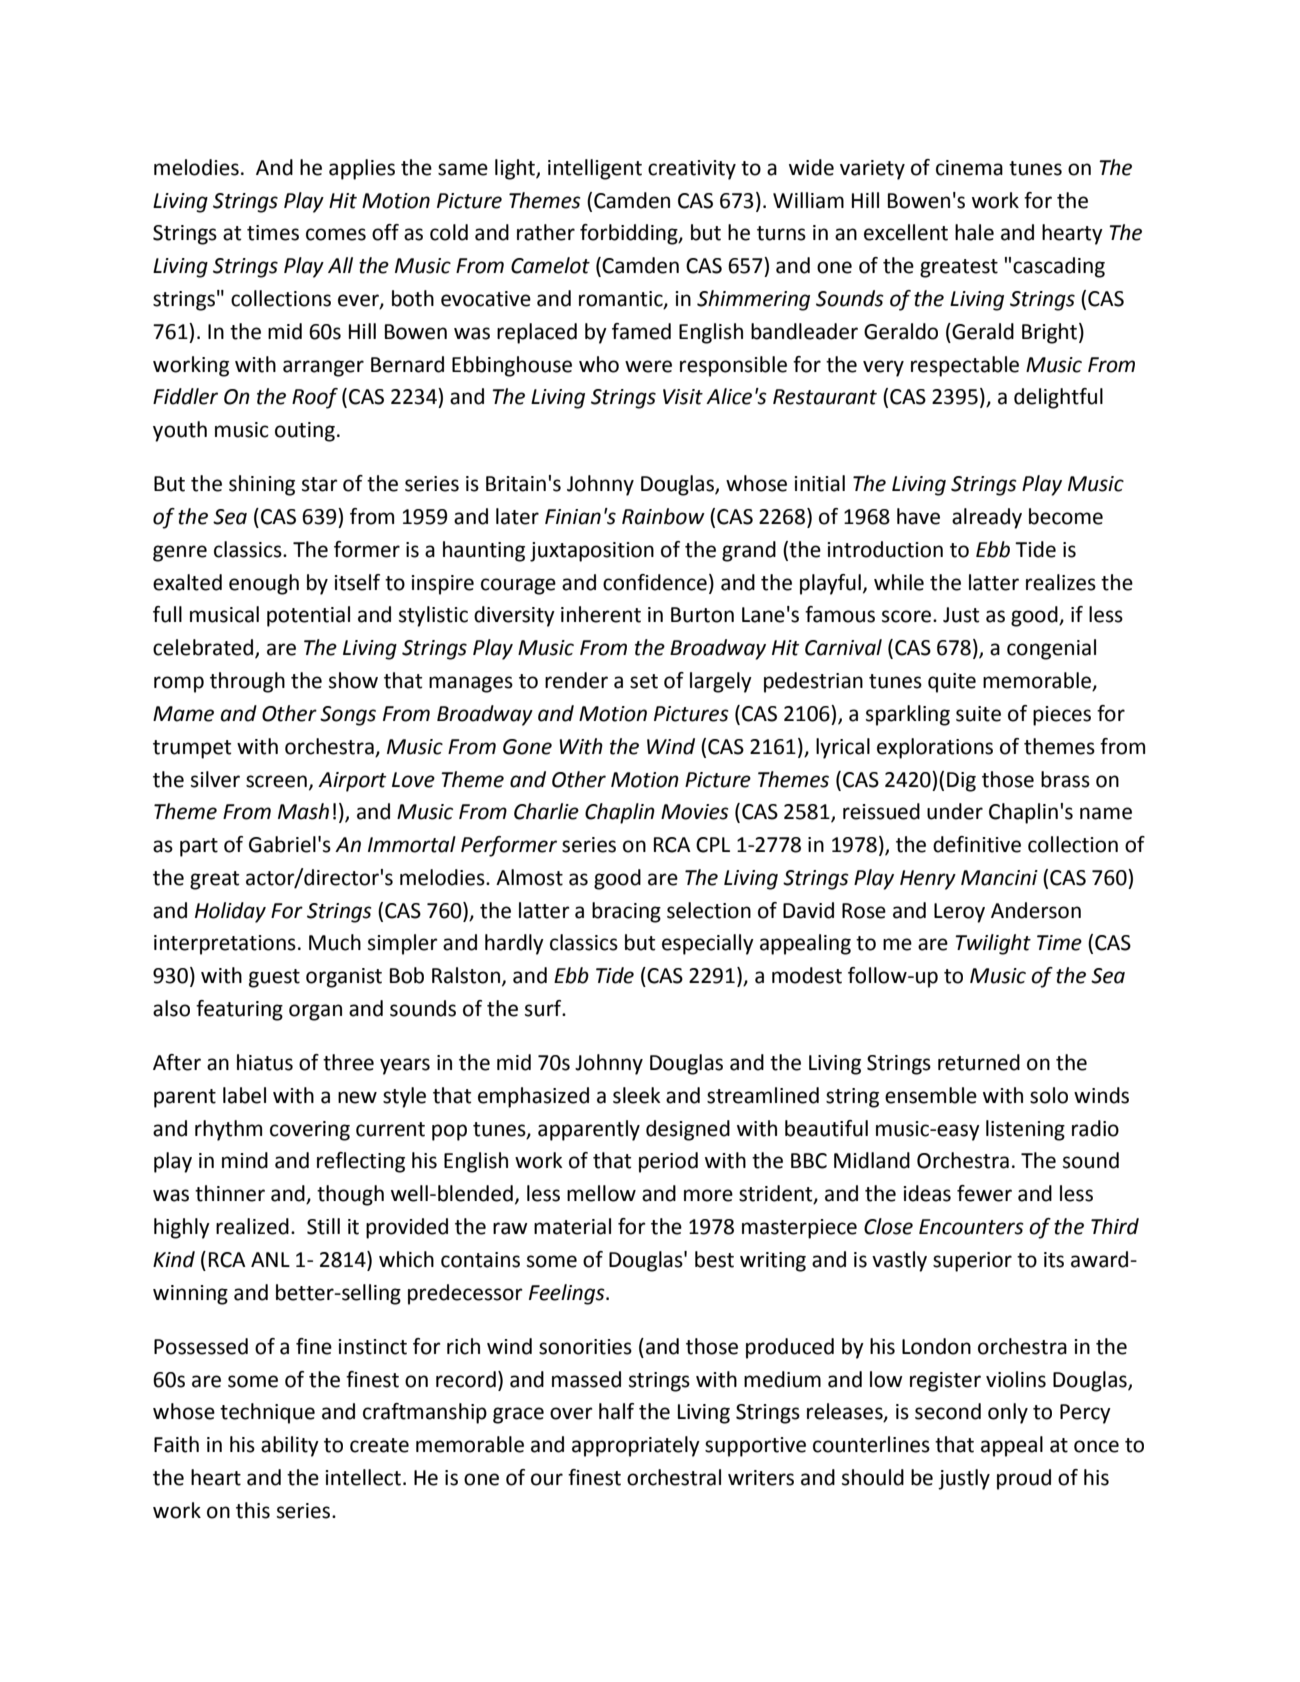 The image size is (1300, 1682). I want to click on Movies, so click(695, 812).
